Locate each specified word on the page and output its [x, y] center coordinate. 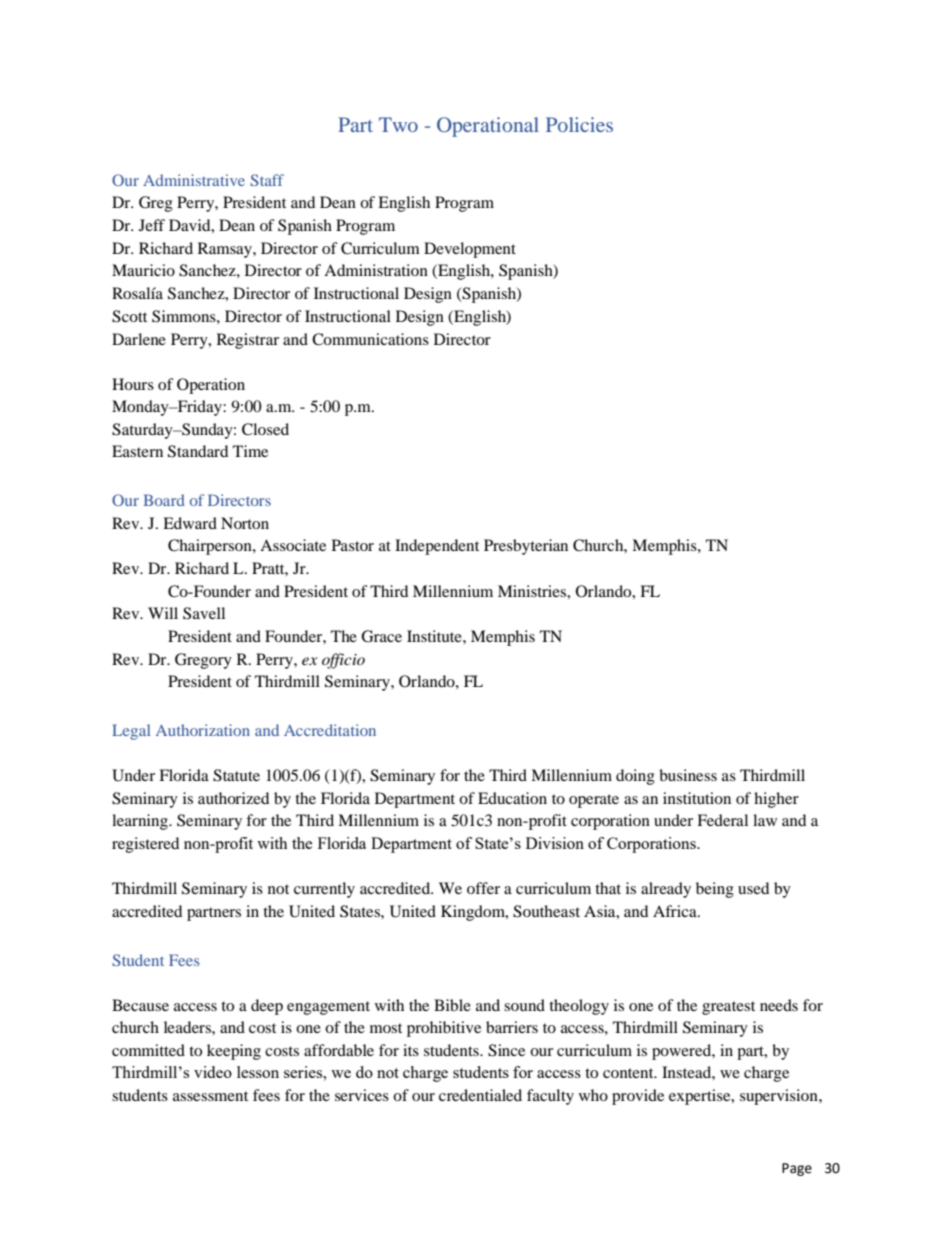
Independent [437, 547]
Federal [722, 820]
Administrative [194, 180]
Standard [198, 451]
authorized [233, 798]
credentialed [480, 1095]
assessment [210, 1096]
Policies [579, 124]
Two [398, 124]
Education [512, 798]
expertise [701, 1097]
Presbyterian [526, 547]
